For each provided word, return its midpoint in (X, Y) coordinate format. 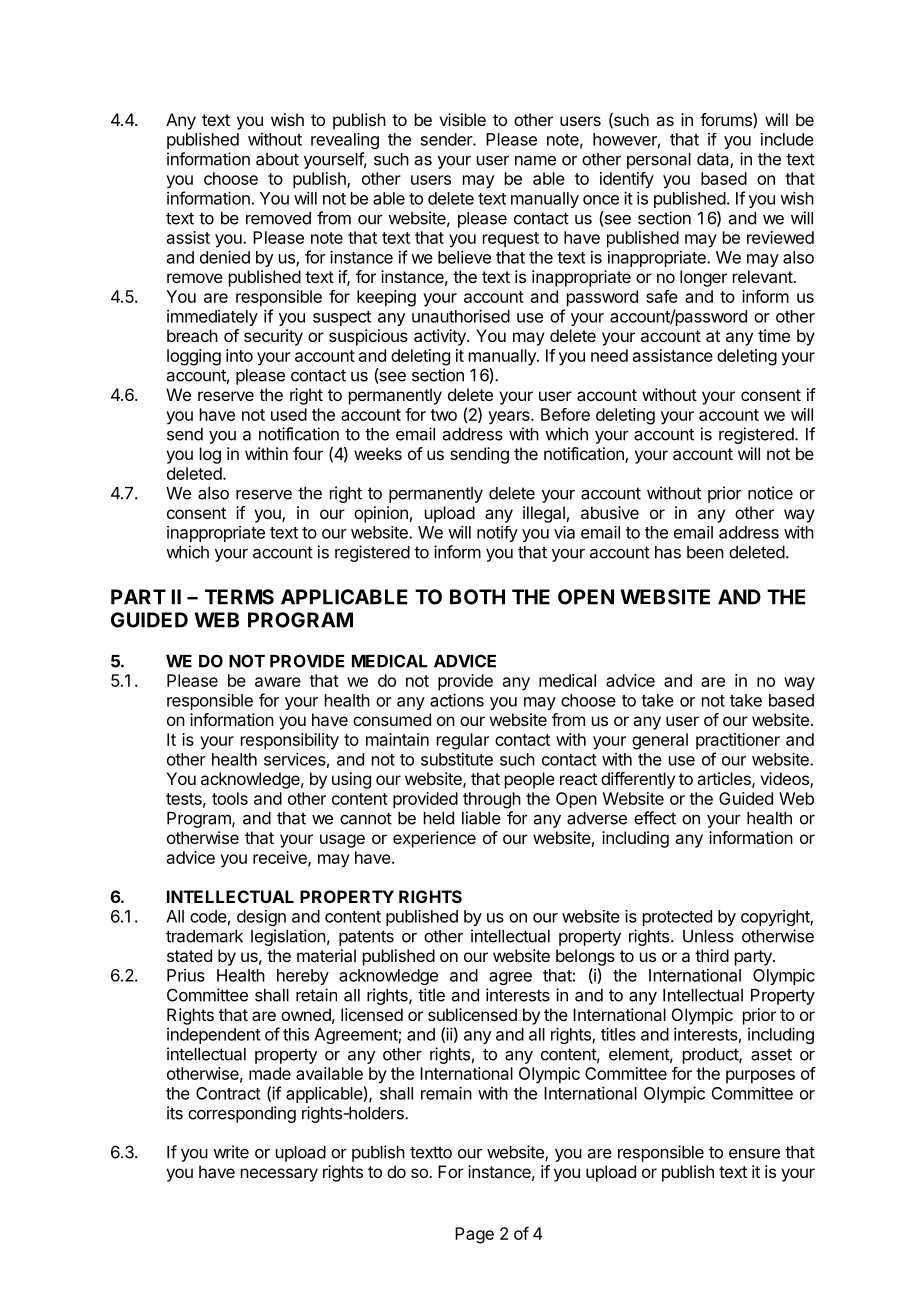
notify (497, 534)
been (705, 552)
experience (434, 839)
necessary (279, 1175)
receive (281, 858)
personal (659, 161)
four (308, 453)
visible (462, 119)
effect (655, 818)
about (277, 159)
